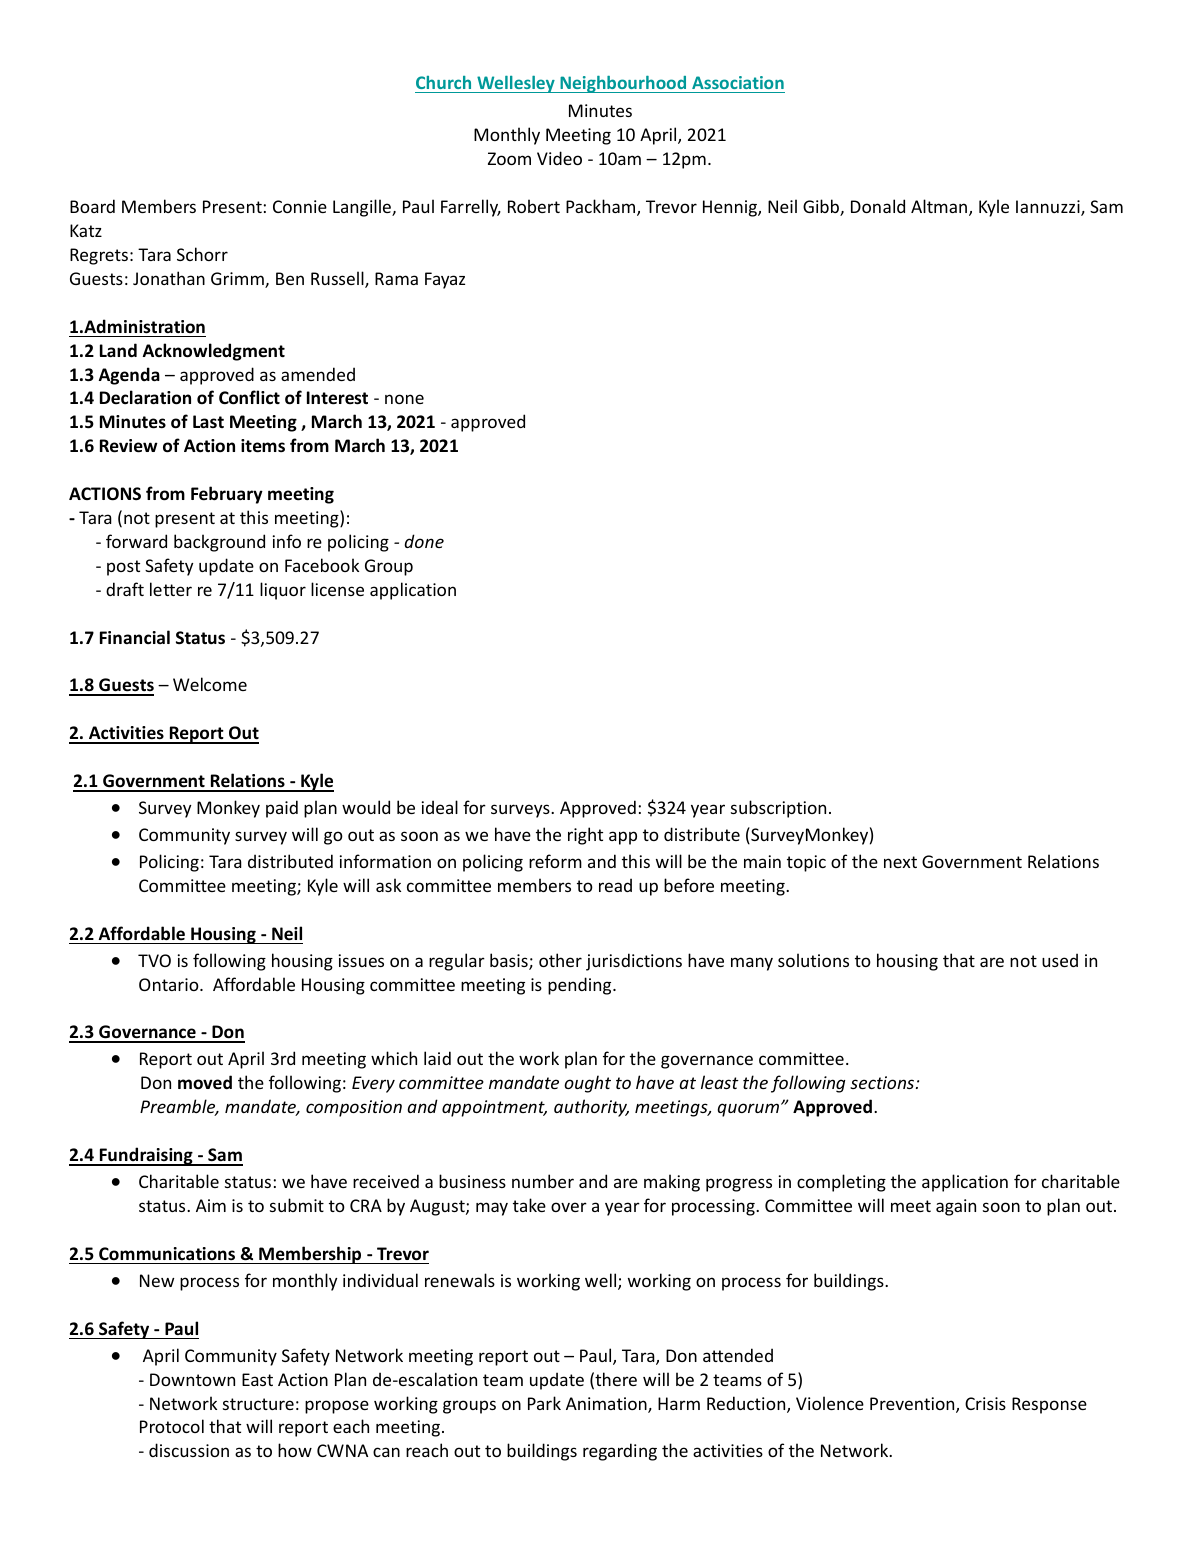 The image size is (1200, 1552). I want to click on Connie, so click(300, 206).
